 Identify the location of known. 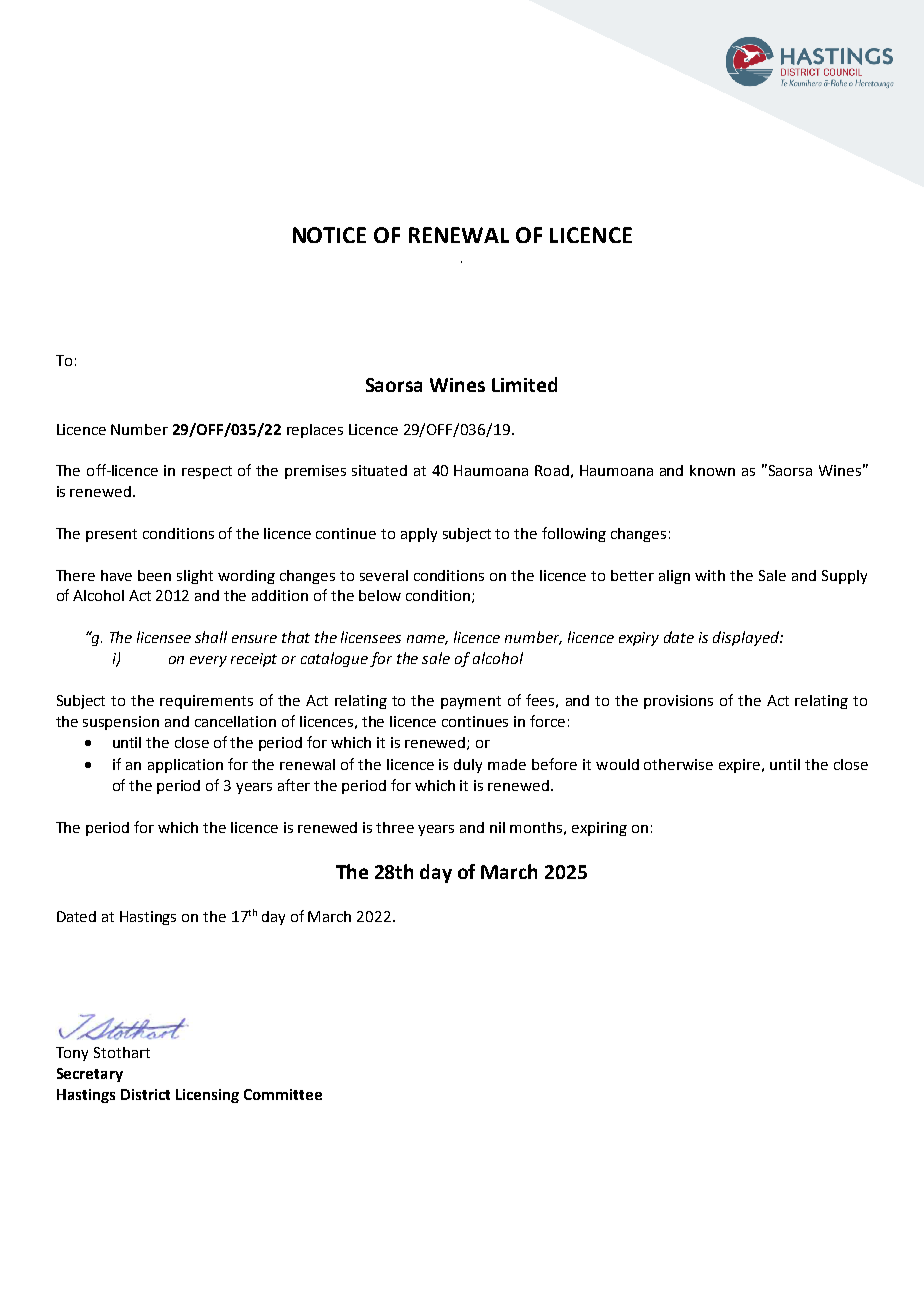
(712, 470).
